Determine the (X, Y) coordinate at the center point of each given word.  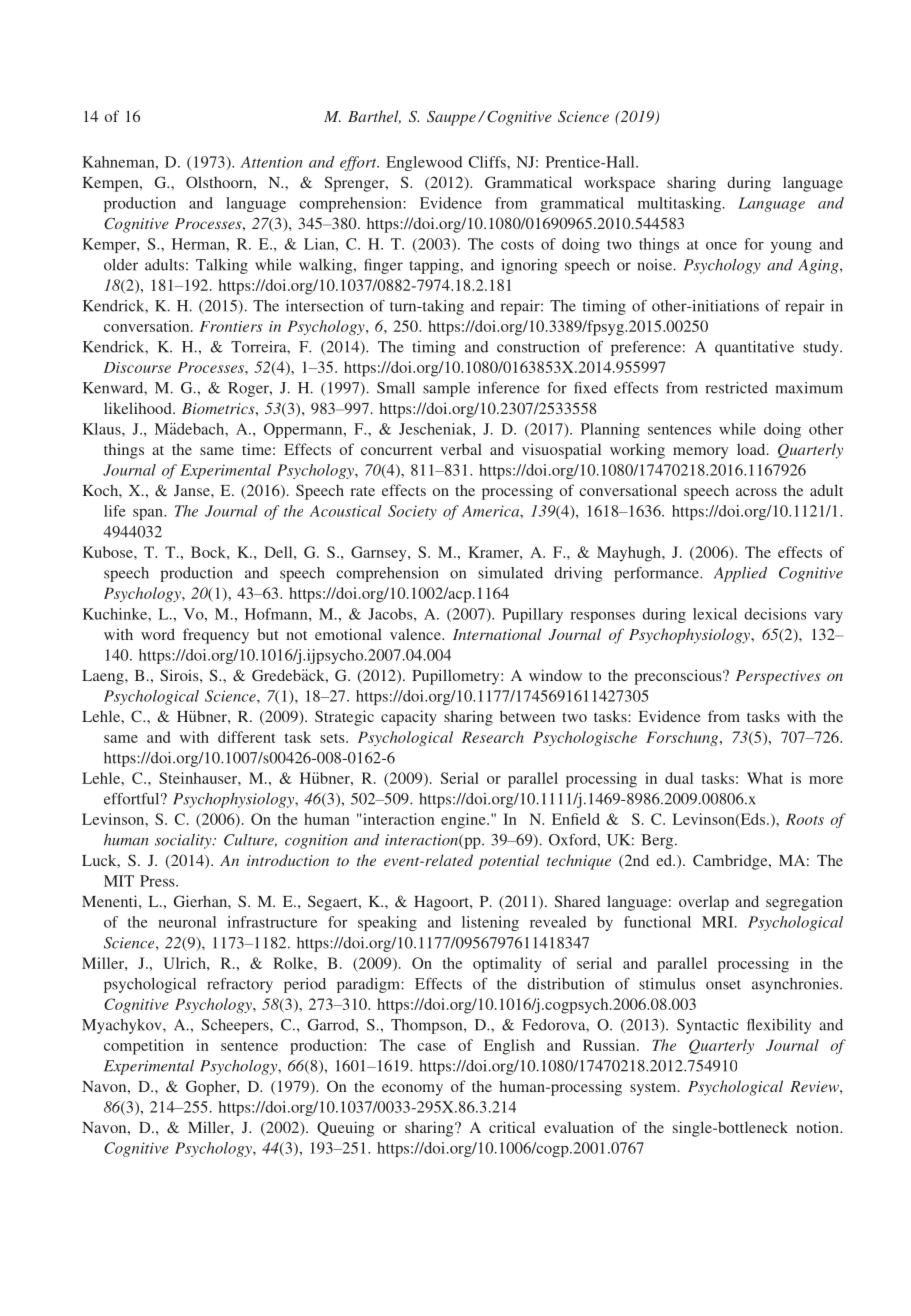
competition (144, 1047)
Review (815, 1086)
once (721, 246)
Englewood (424, 163)
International (497, 634)
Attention (271, 162)
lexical (715, 614)
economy (412, 1090)
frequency (216, 636)
